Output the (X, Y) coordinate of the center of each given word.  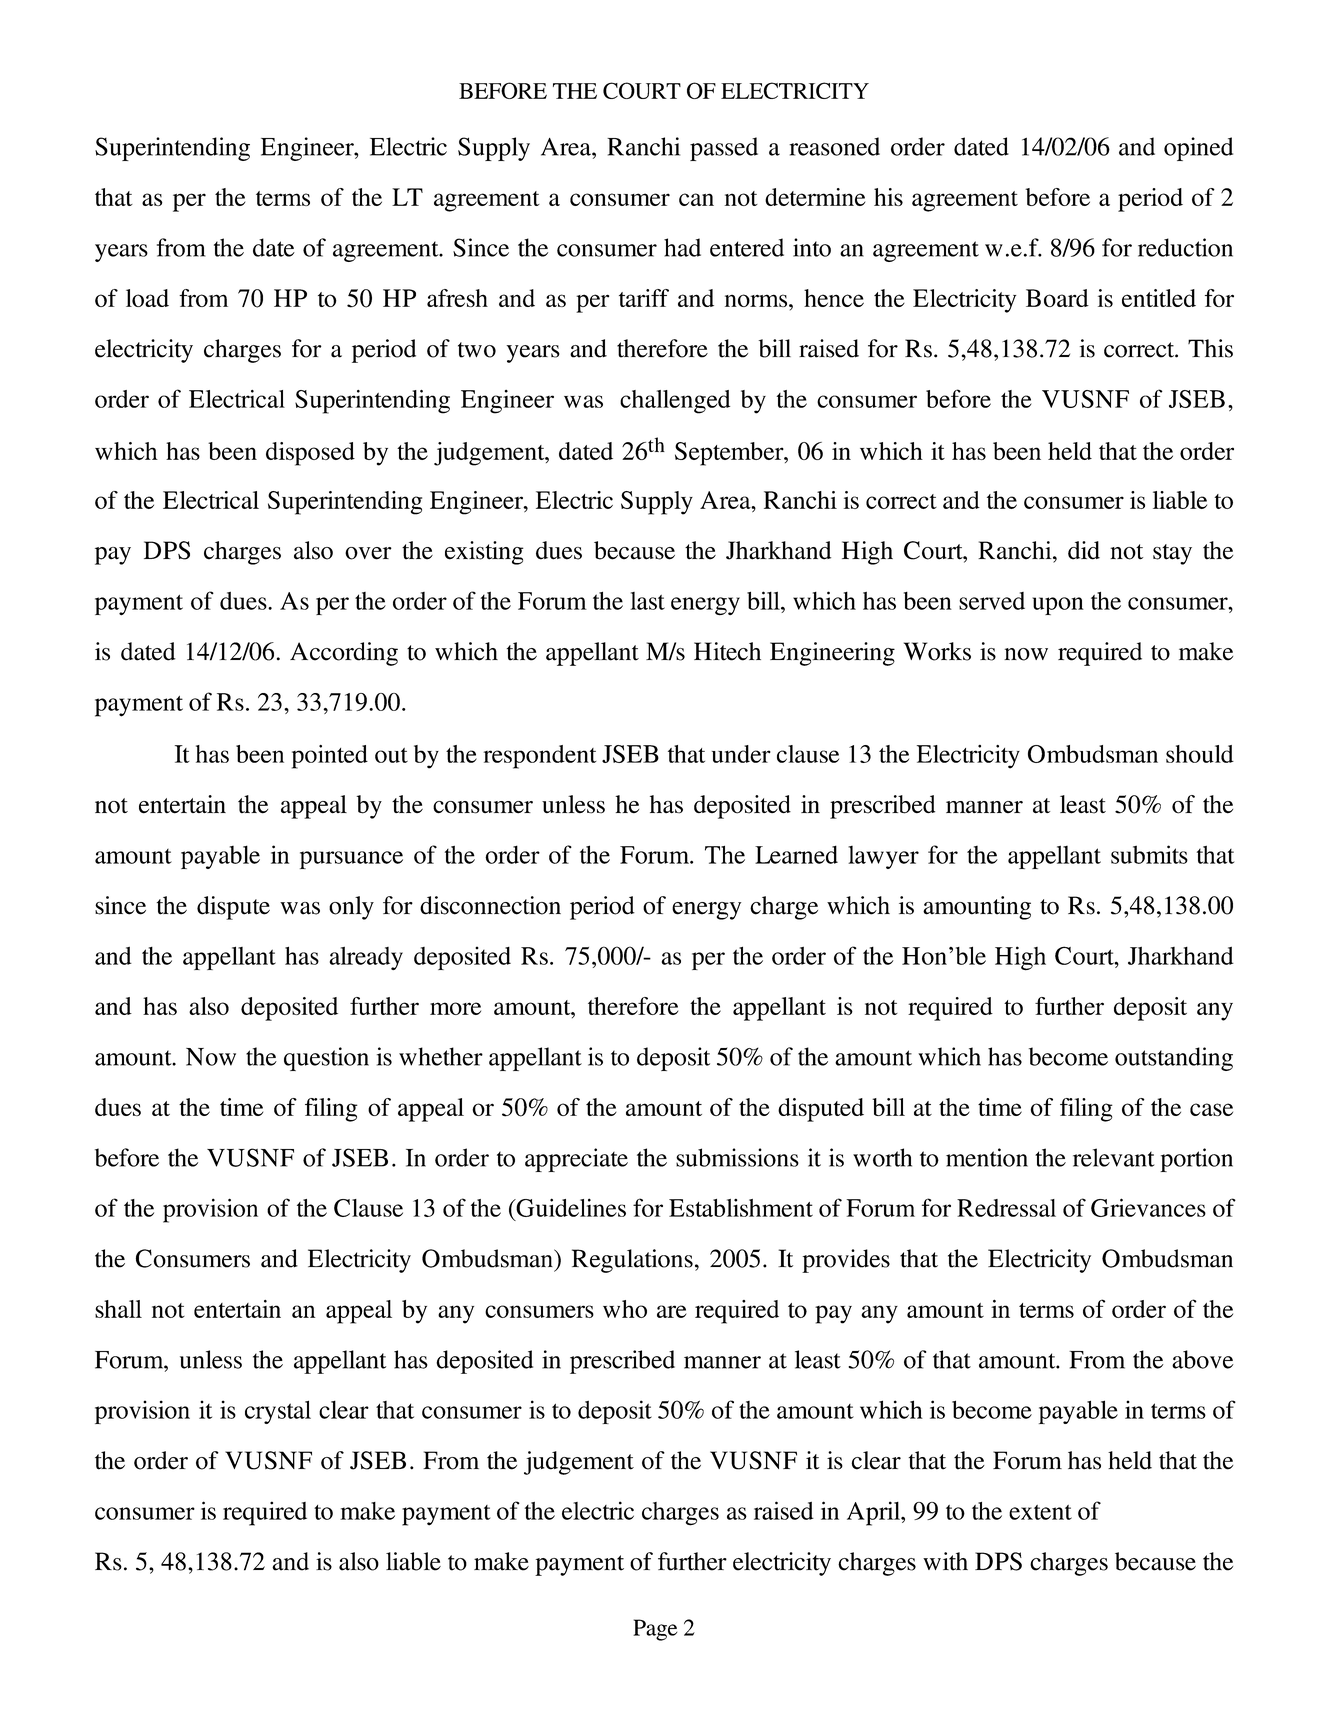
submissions (737, 1157)
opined (1198, 149)
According (344, 654)
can (696, 199)
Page (655, 1630)
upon (1058, 606)
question (326, 1059)
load (147, 298)
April (875, 1513)
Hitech (727, 651)
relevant (1114, 1157)
